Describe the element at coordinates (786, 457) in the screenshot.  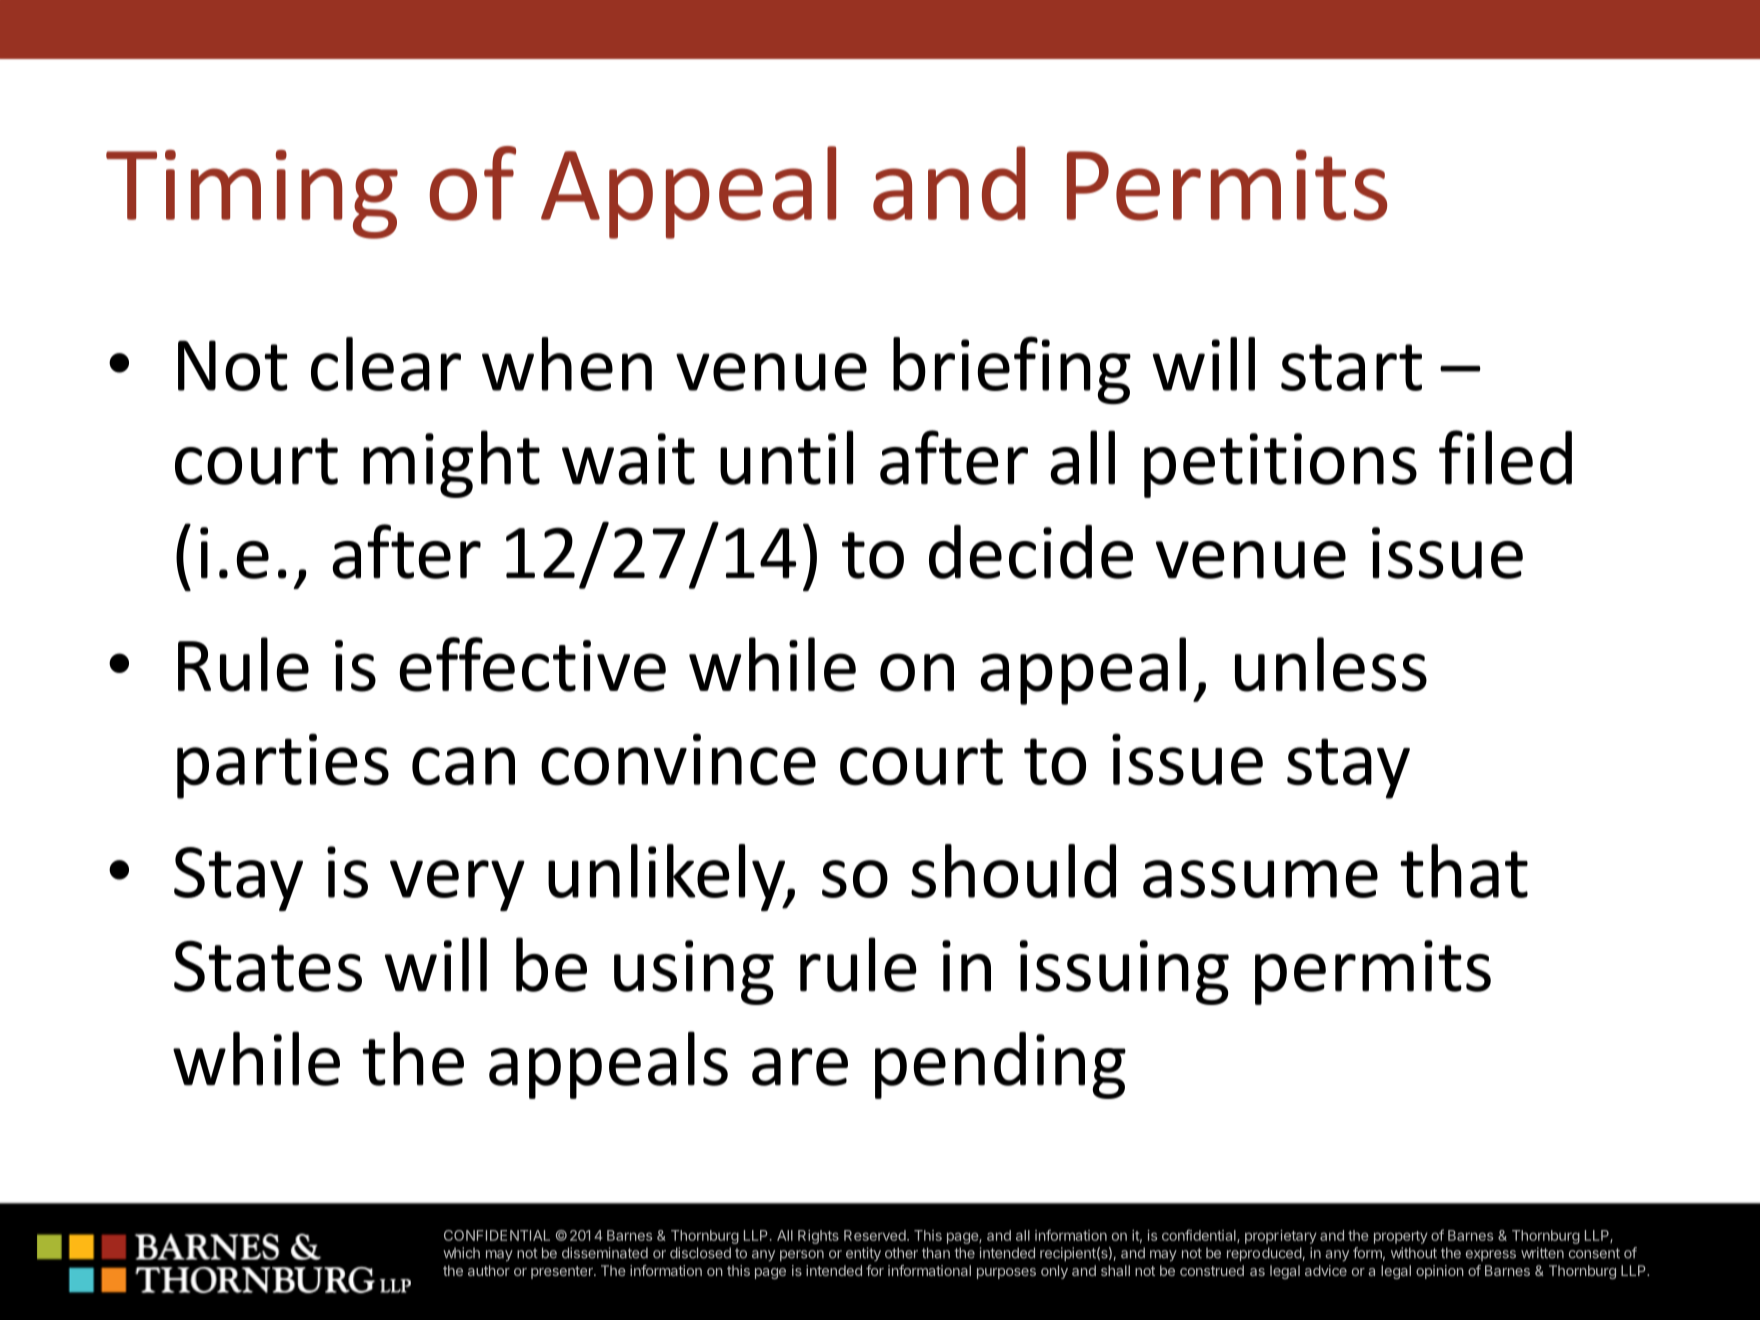
I see `until` at that location.
